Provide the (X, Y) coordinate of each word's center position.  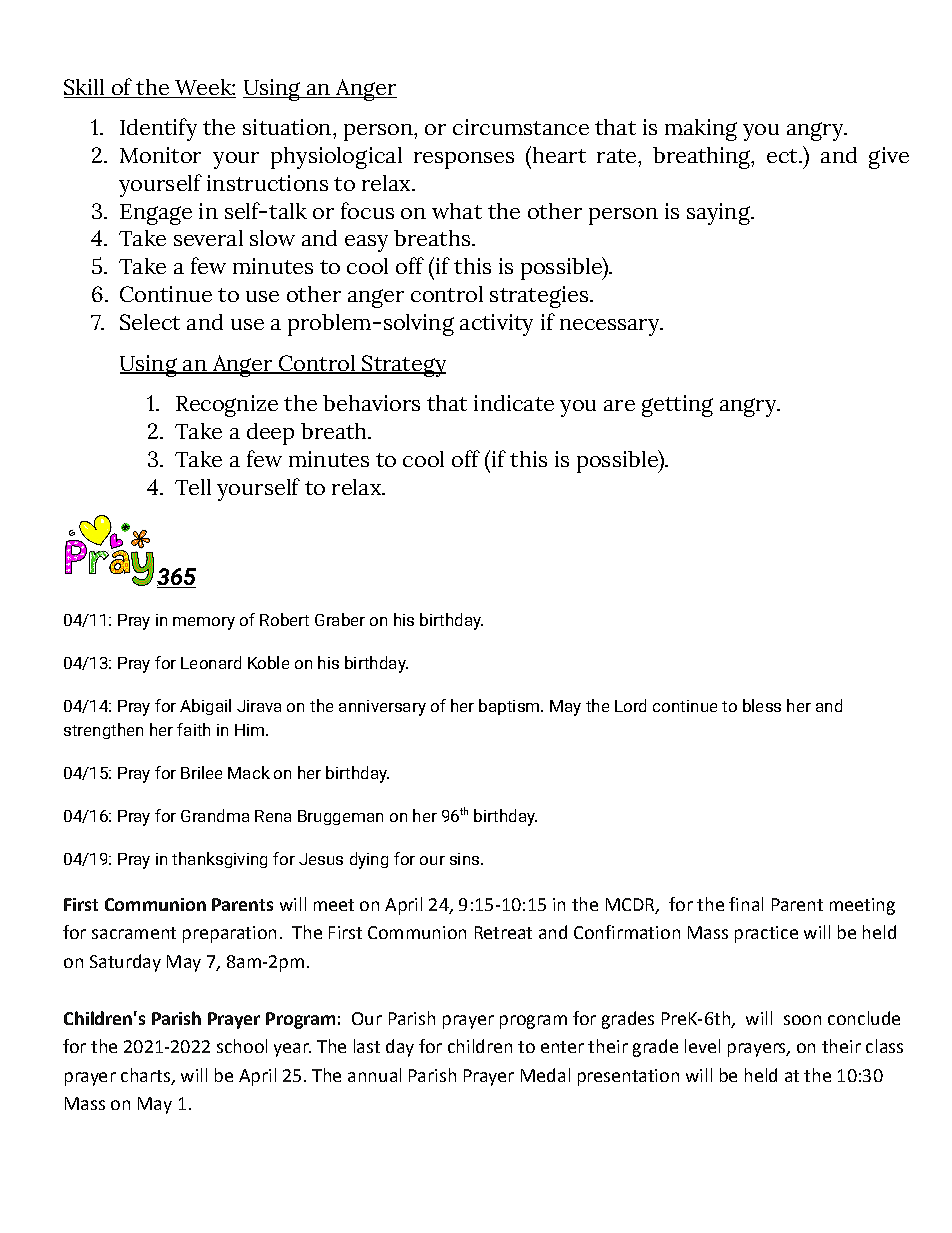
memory (204, 623)
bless (762, 705)
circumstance (521, 127)
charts (145, 1075)
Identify (158, 129)
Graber (340, 619)
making (701, 130)
